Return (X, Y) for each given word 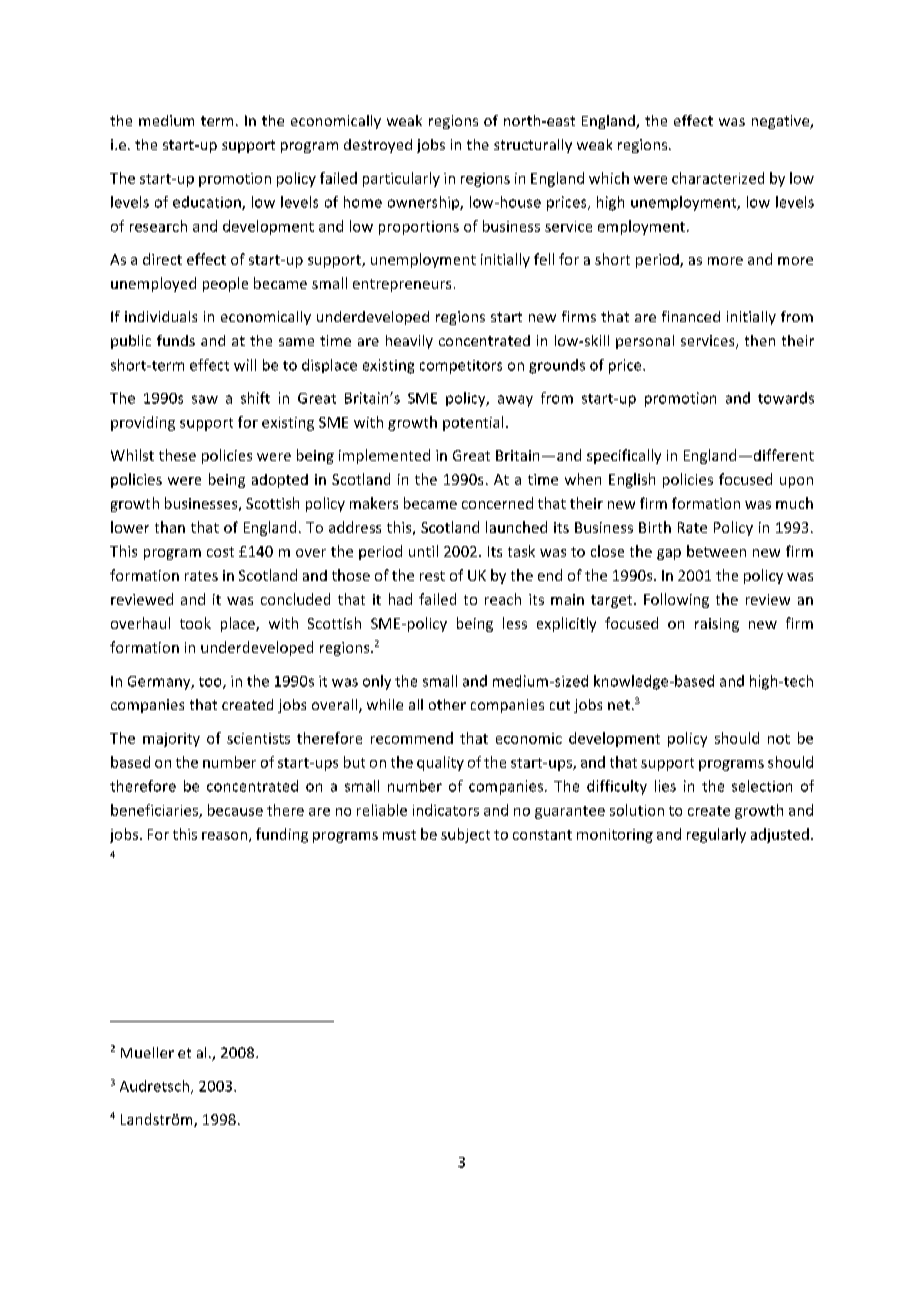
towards (786, 398)
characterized (718, 178)
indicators (446, 810)
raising (717, 625)
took (195, 623)
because (235, 810)
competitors (461, 367)
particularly (401, 179)
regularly (716, 835)
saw (205, 399)
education (208, 203)
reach (503, 599)
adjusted (780, 835)
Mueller (147, 1052)
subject (465, 835)
